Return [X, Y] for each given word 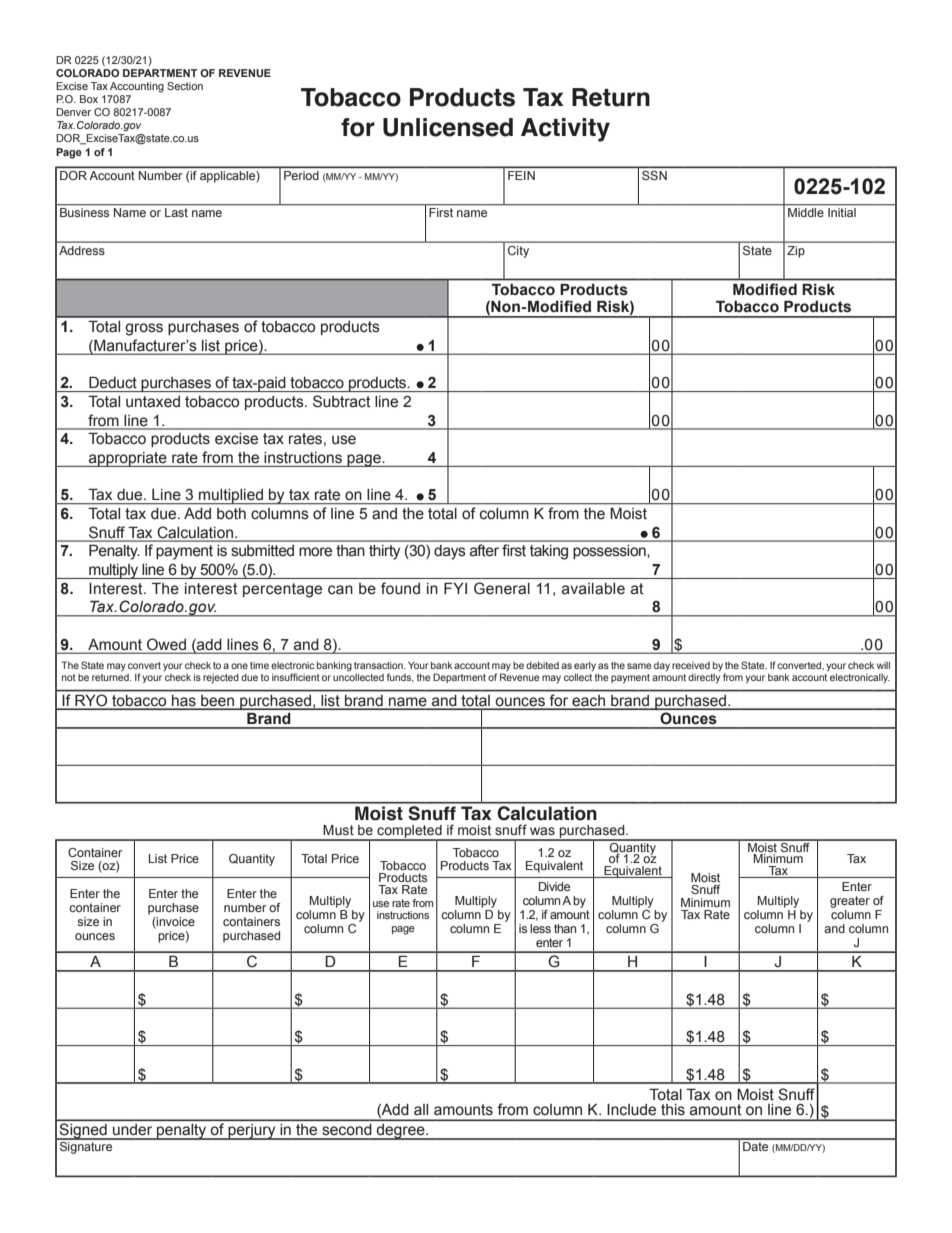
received [691, 665]
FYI [455, 588]
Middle [806, 212]
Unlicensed [448, 127]
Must [338, 830]
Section [185, 86]
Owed [166, 644]
